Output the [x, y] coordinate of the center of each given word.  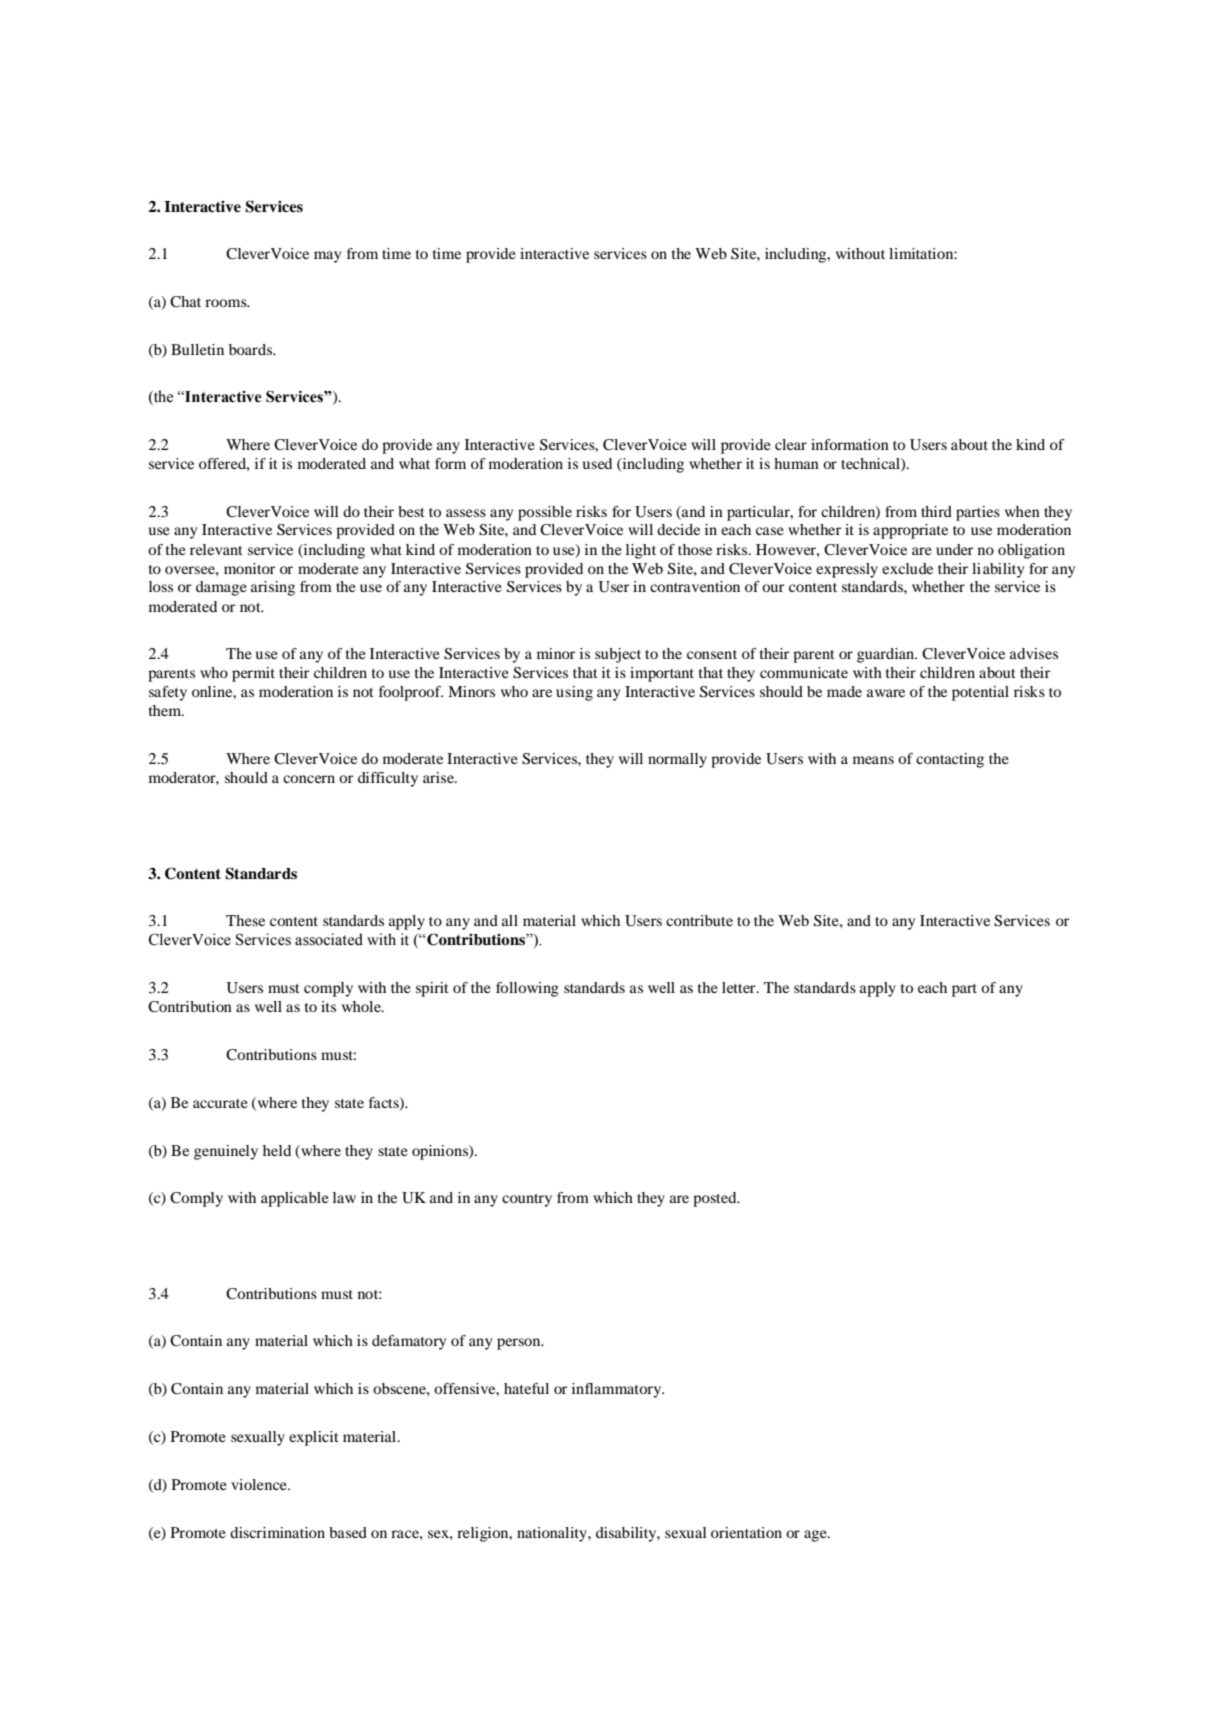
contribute [699, 920]
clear [791, 444]
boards [252, 349]
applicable [295, 1199]
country [527, 1200]
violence [260, 1484]
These [245, 920]
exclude [907, 568]
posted [716, 1199]
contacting [950, 760]
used [597, 463]
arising [273, 588]
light [641, 551]
